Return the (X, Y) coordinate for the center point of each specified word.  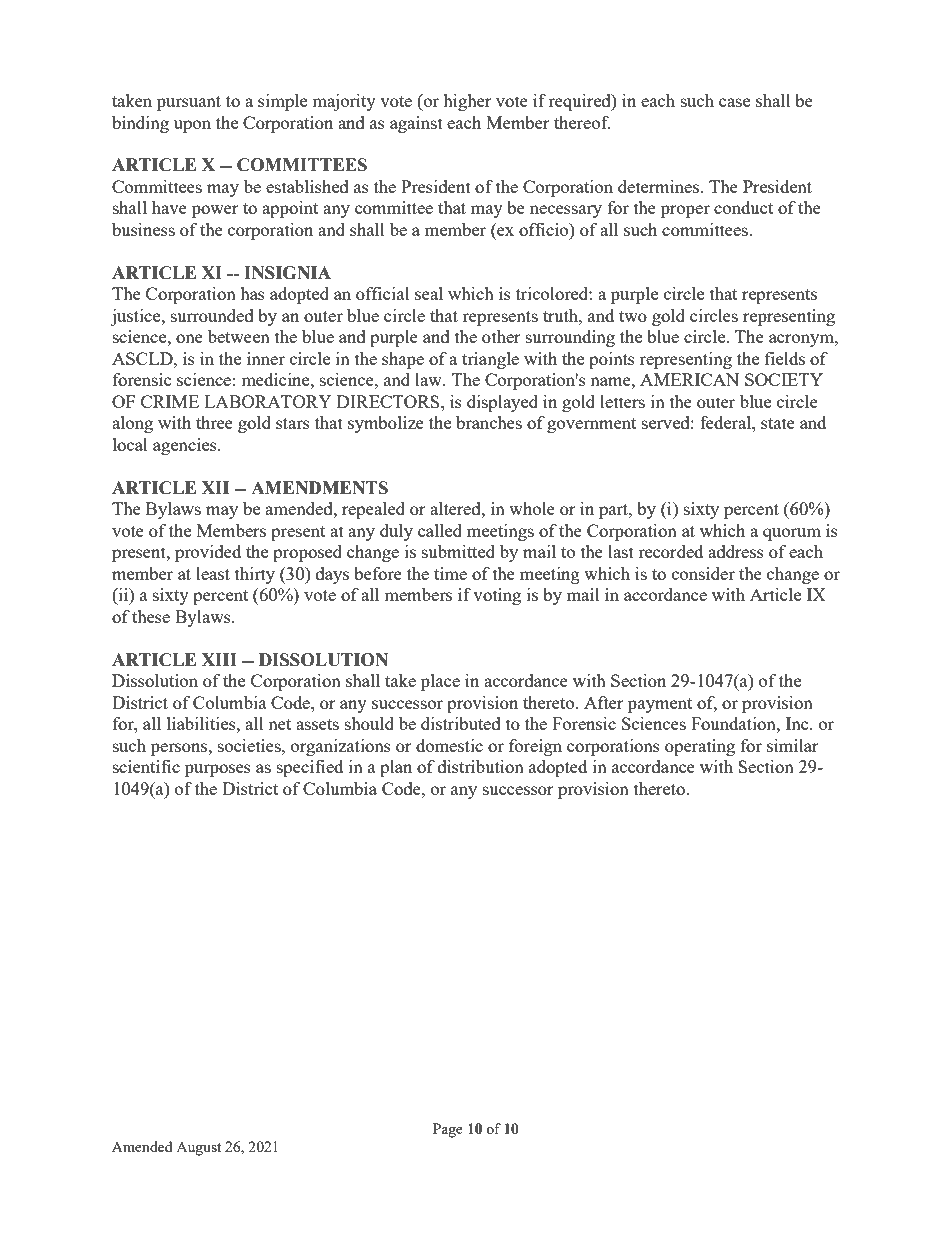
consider (703, 573)
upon (192, 126)
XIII (219, 659)
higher (467, 102)
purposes (218, 770)
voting (497, 596)
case (734, 102)
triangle (490, 360)
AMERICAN (689, 379)
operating (700, 747)
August (198, 1149)
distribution (481, 766)
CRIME (170, 401)
